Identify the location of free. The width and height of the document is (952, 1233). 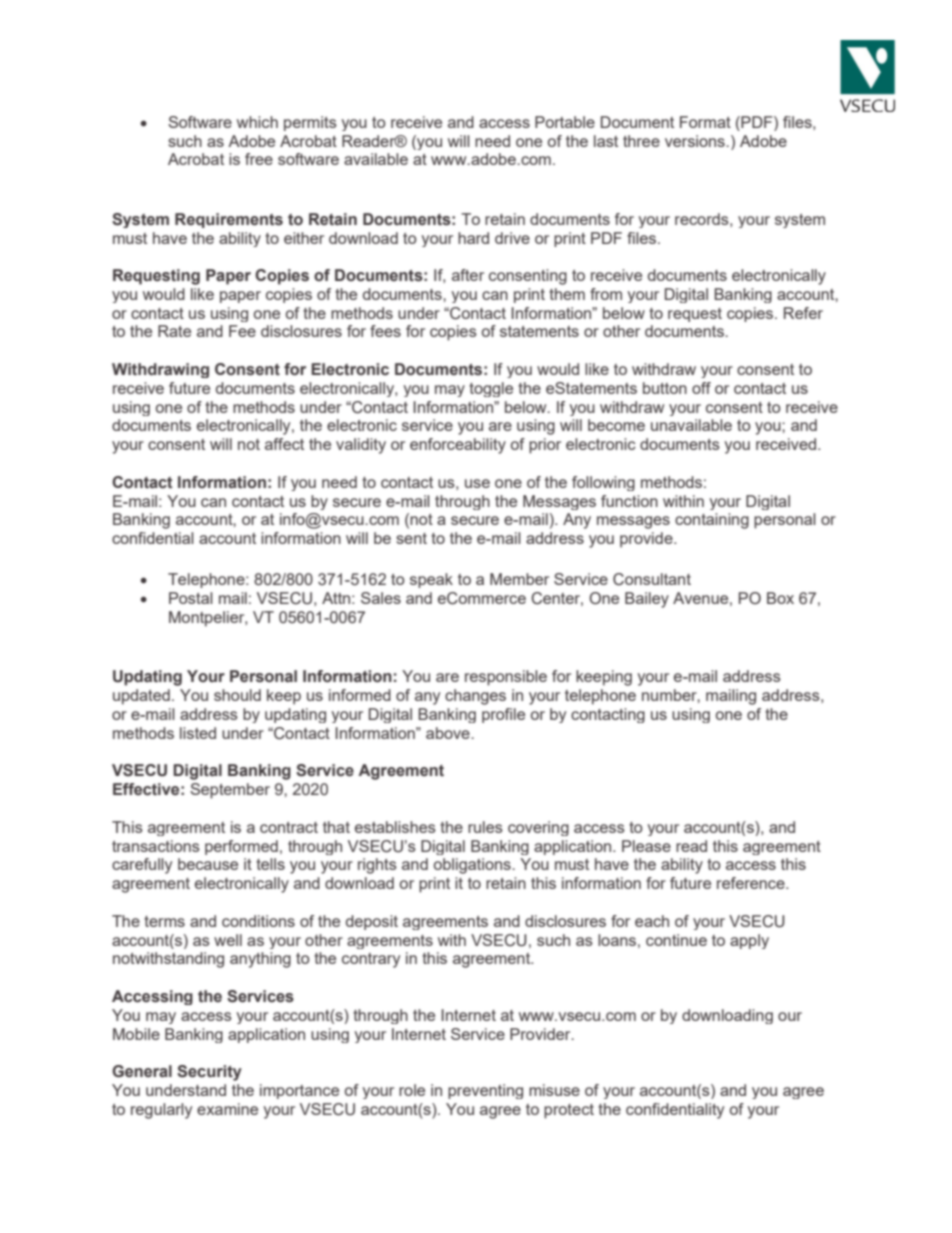
(259, 159).
